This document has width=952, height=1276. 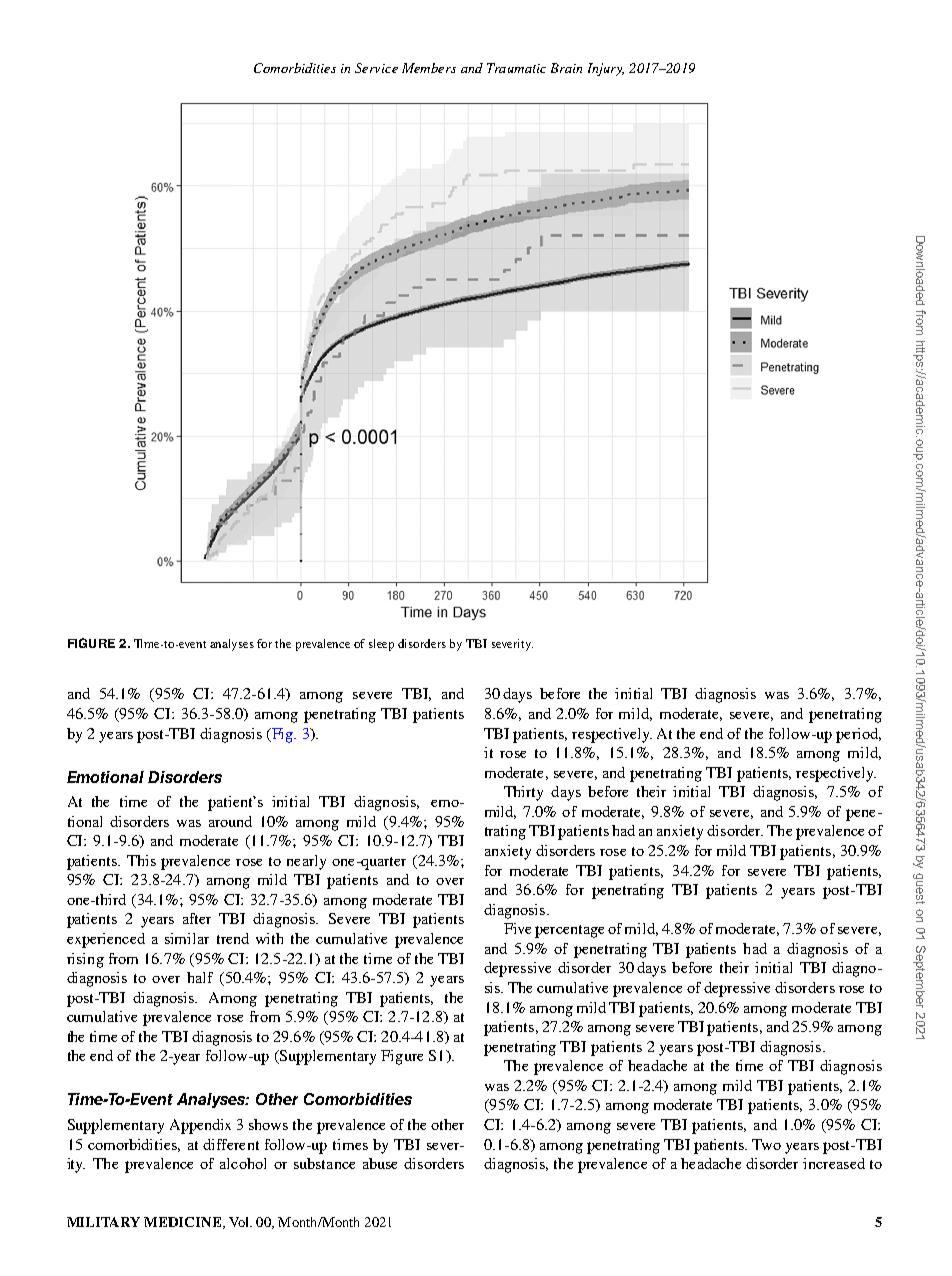 What do you see at coordinates (569, 931) in the document?
I see `percentage` at bounding box center [569, 931].
